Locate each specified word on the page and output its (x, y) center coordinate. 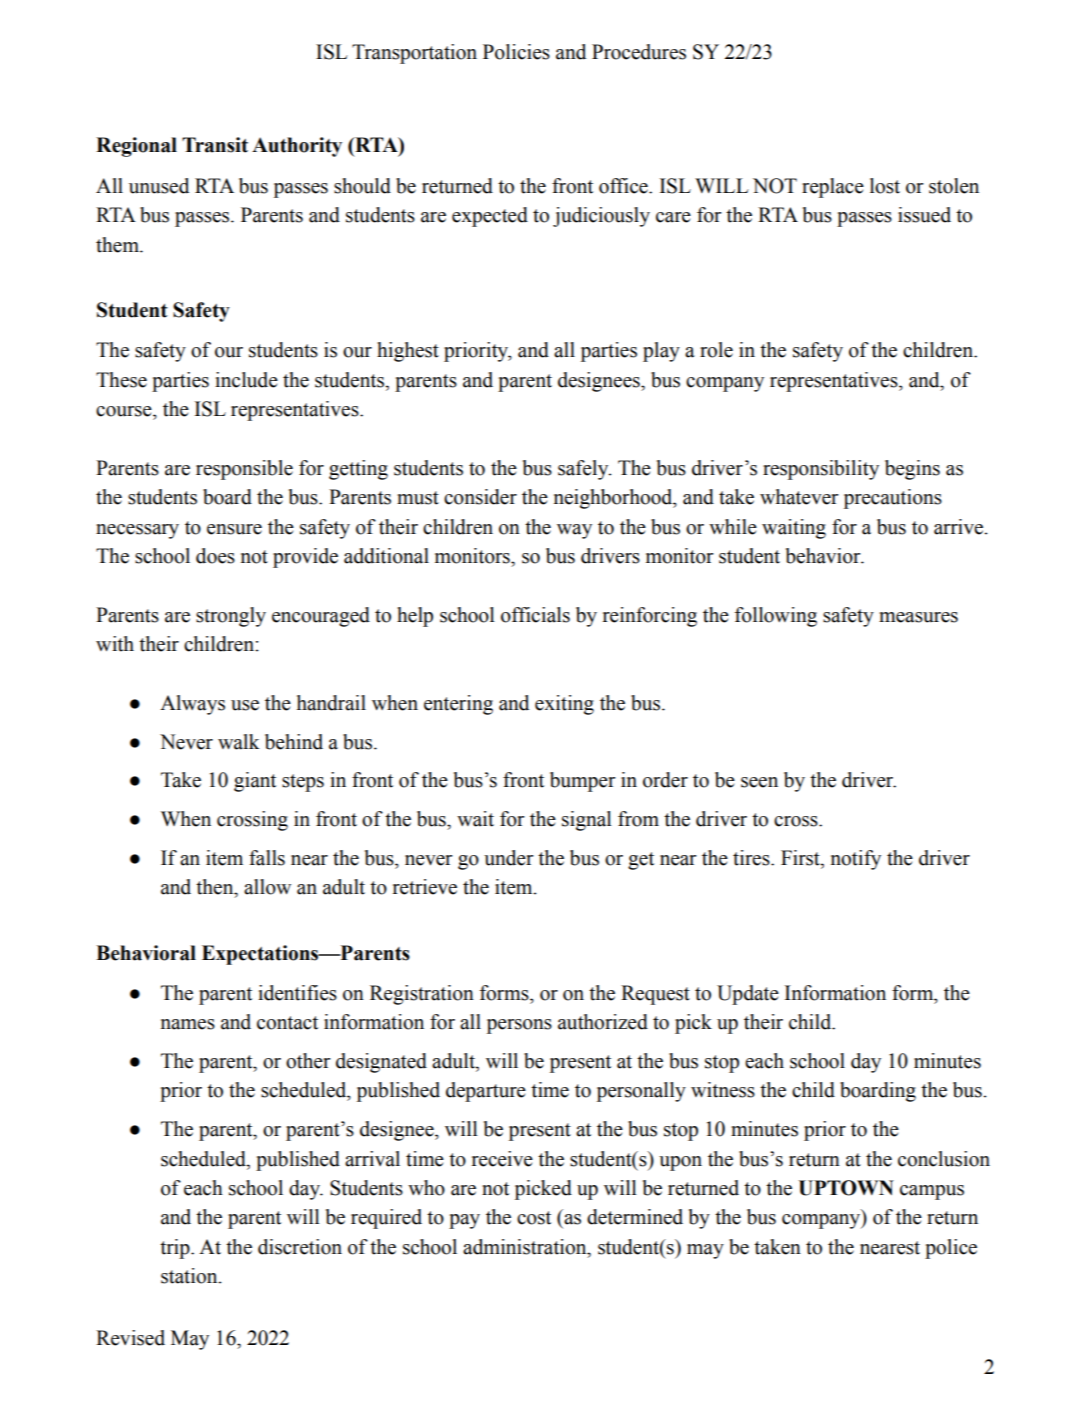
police (951, 1249)
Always (192, 705)
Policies (516, 52)
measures (918, 617)
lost (885, 186)
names (188, 1024)
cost (534, 1218)
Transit (215, 145)
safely (584, 470)
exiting (564, 705)
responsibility (821, 470)
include (246, 380)
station (190, 1276)
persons (519, 1026)
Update (748, 995)
